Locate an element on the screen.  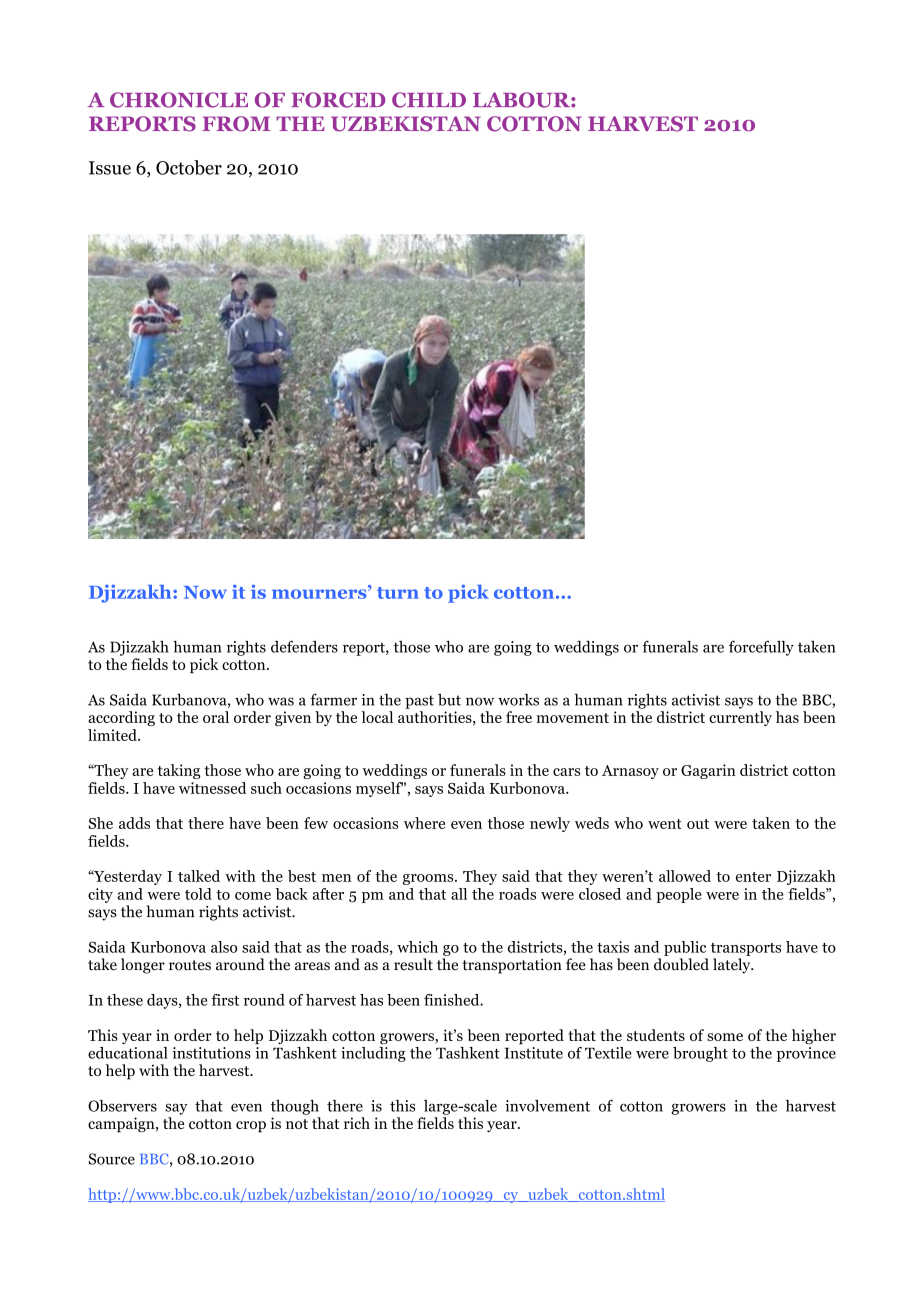
CHILD is located at coordinates (429, 100).
